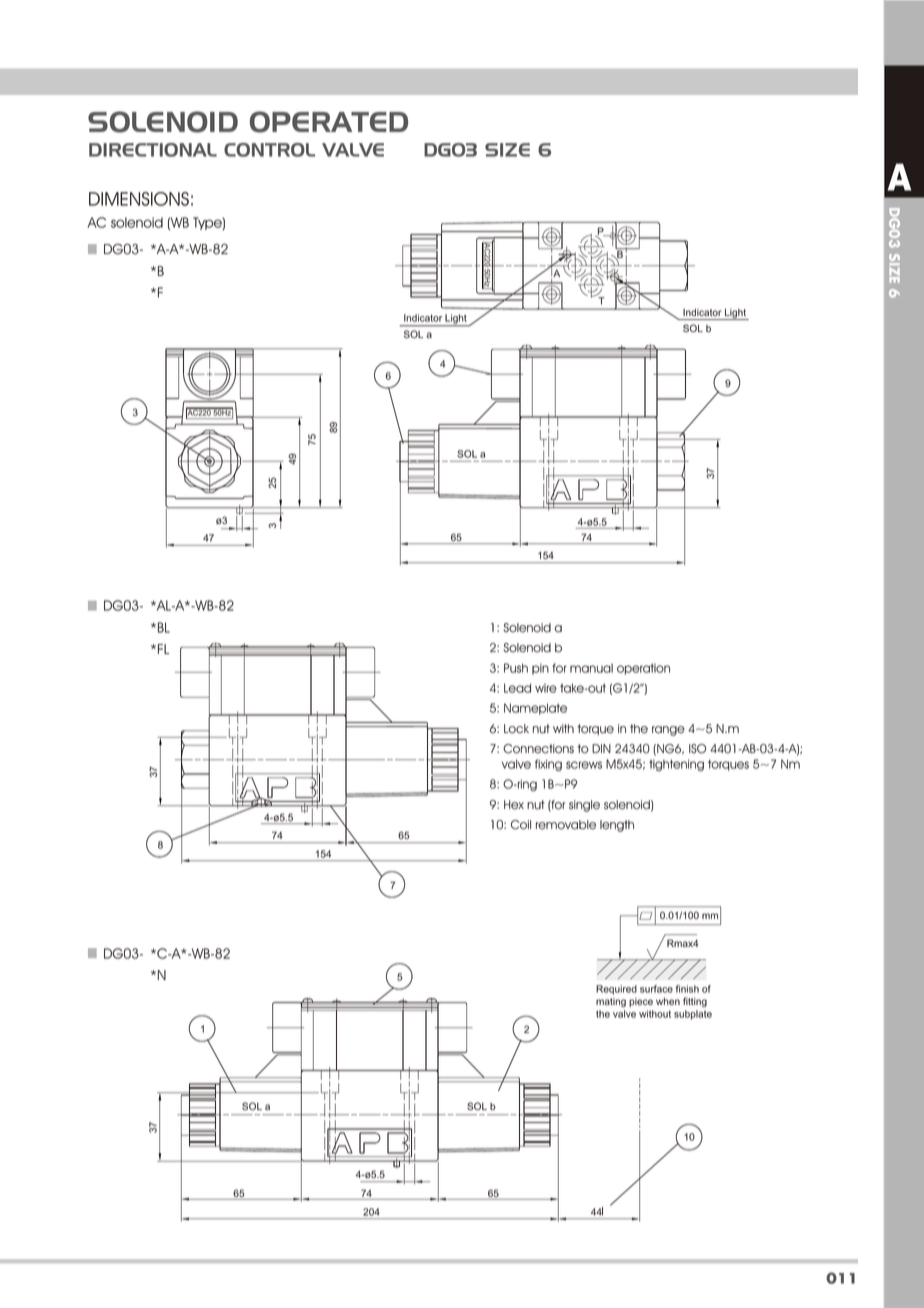  What do you see at coordinates (269, 150) in the screenshot?
I see `CONTROL` at bounding box center [269, 150].
